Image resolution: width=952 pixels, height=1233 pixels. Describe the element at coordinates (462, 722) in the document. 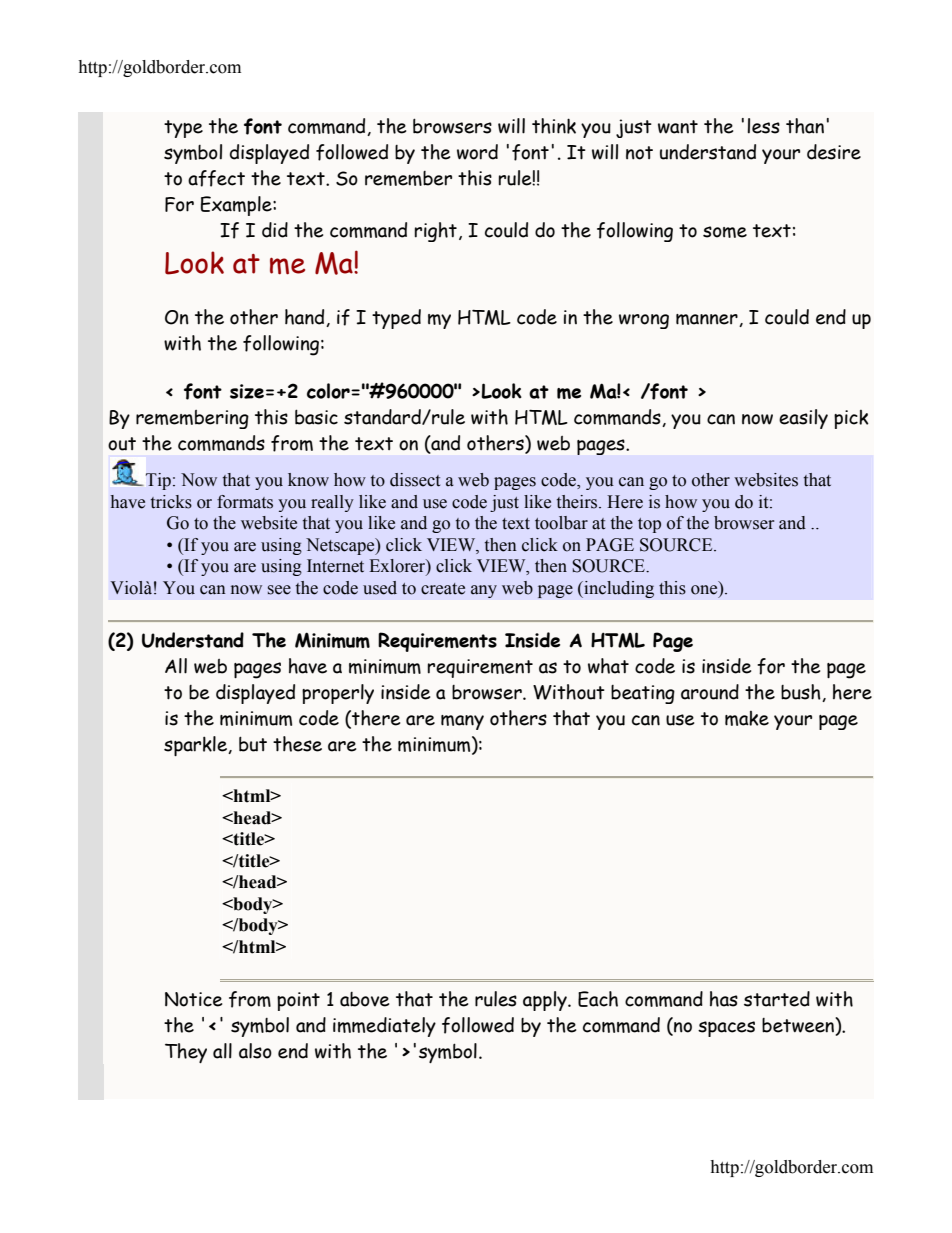

I see `many` at that location.
